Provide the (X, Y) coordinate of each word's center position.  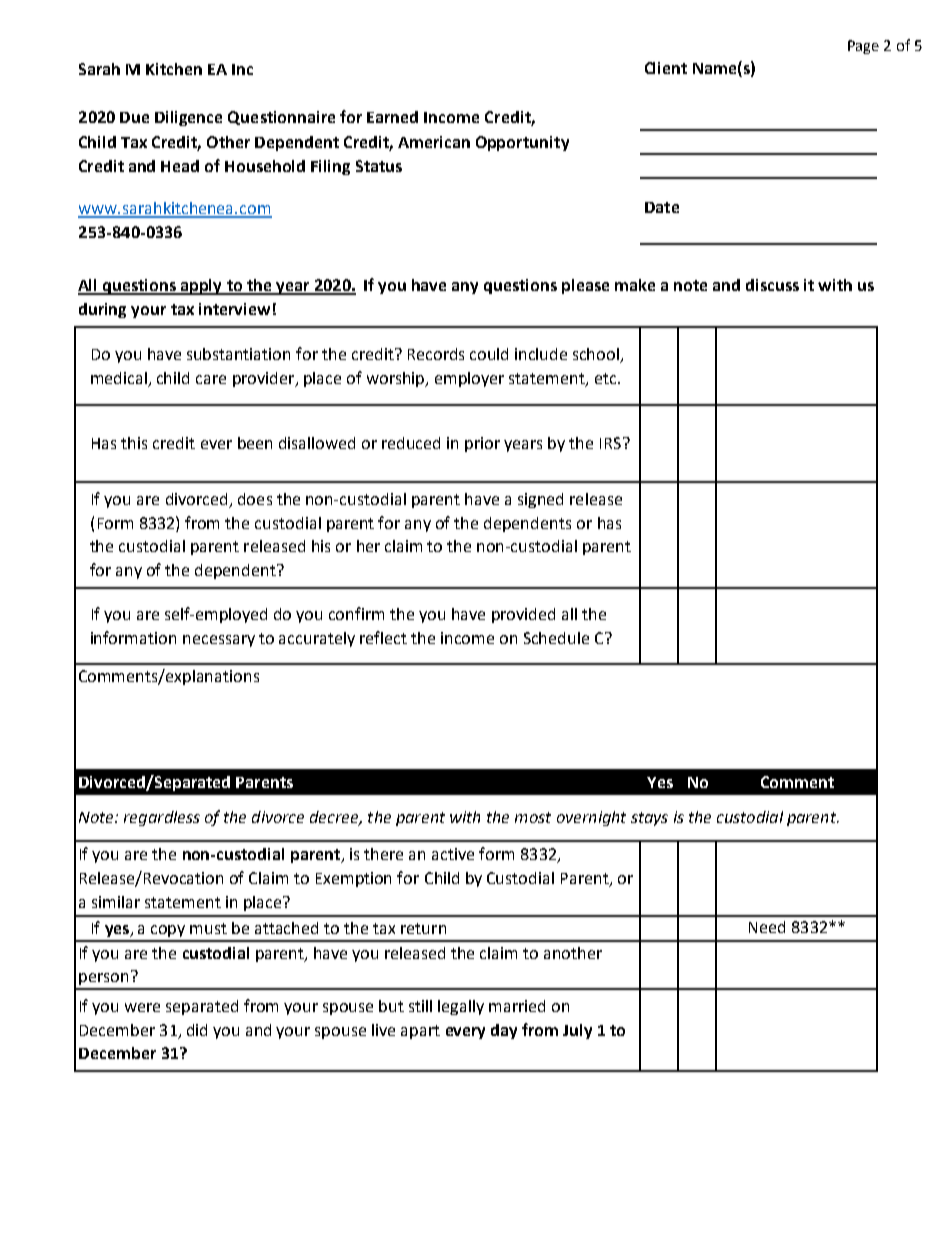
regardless (162, 818)
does (255, 499)
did (197, 1030)
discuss (772, 285)
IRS (610, 443)
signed (540, 500)
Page (863, 47)
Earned (392, 117)
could (489, 354)
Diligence (188, 118)
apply (202, 287)
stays (649, 819)
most (533, 817)
